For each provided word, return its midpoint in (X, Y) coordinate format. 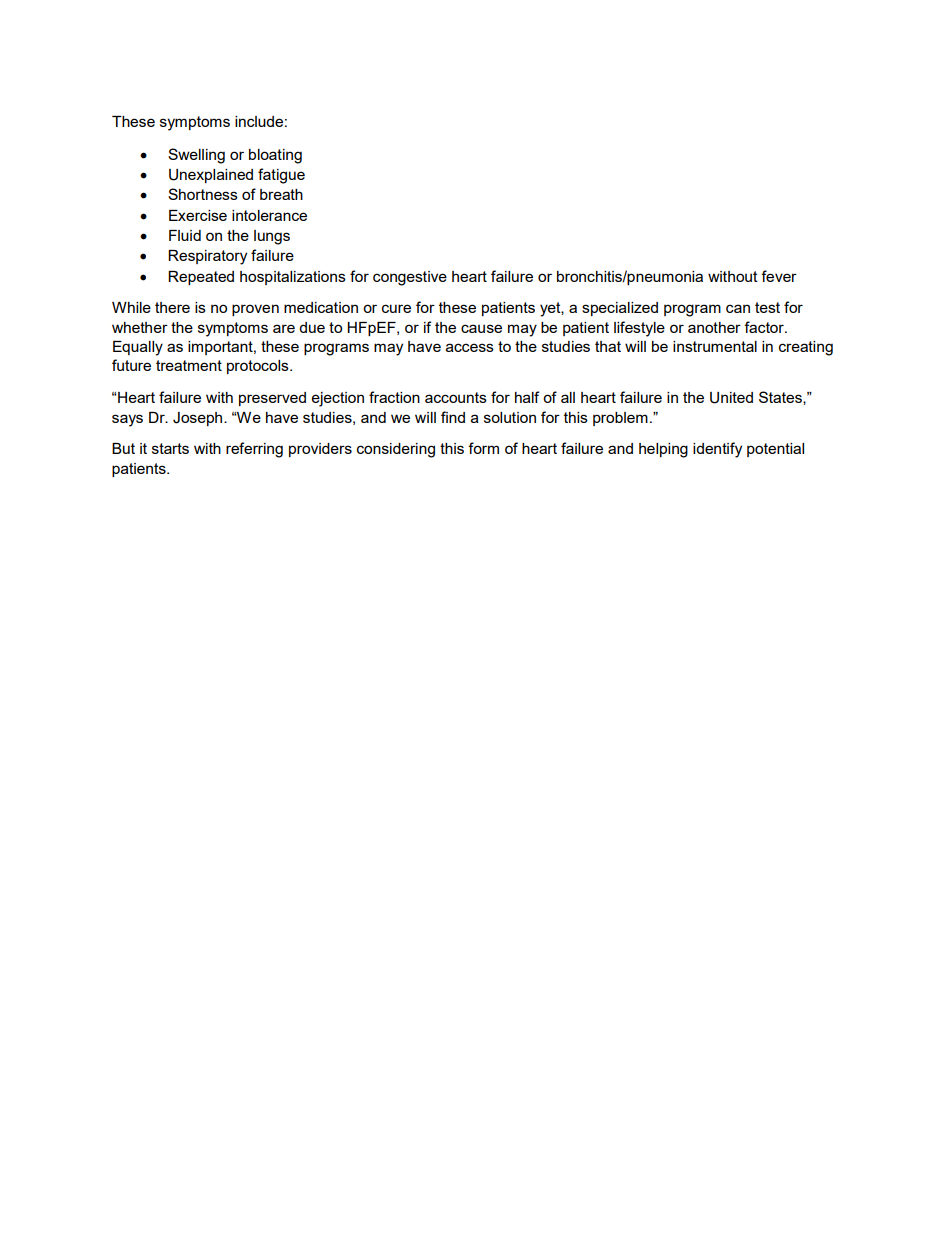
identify (717, 450)
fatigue (281, 176)
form (483, 448)
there (172, 307)
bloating (275, 156)
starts (170, 448)
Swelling (196, 156)
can (738, 308)
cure (396, 308)
